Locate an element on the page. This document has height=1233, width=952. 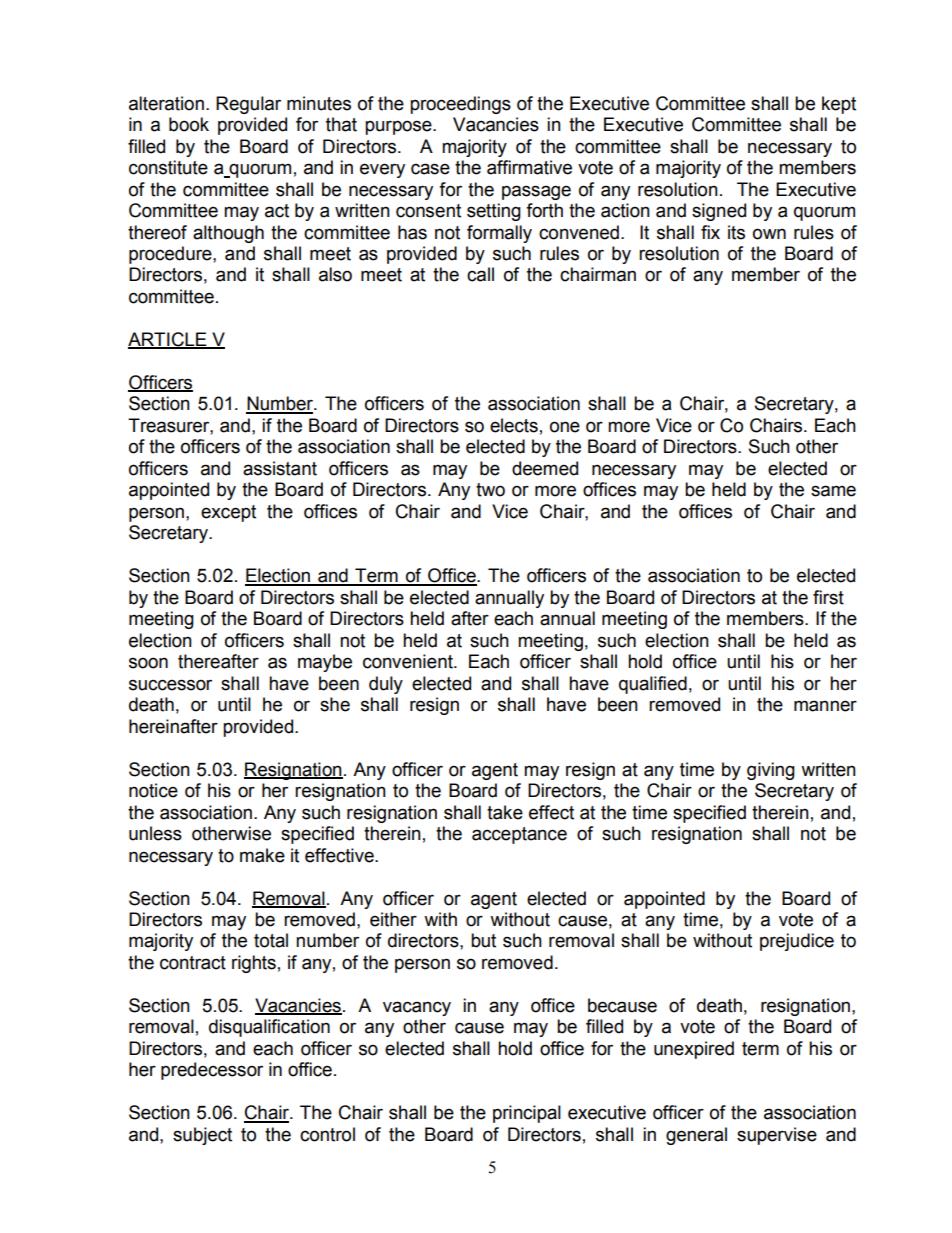
kept is located at coordinates (839, 105).
